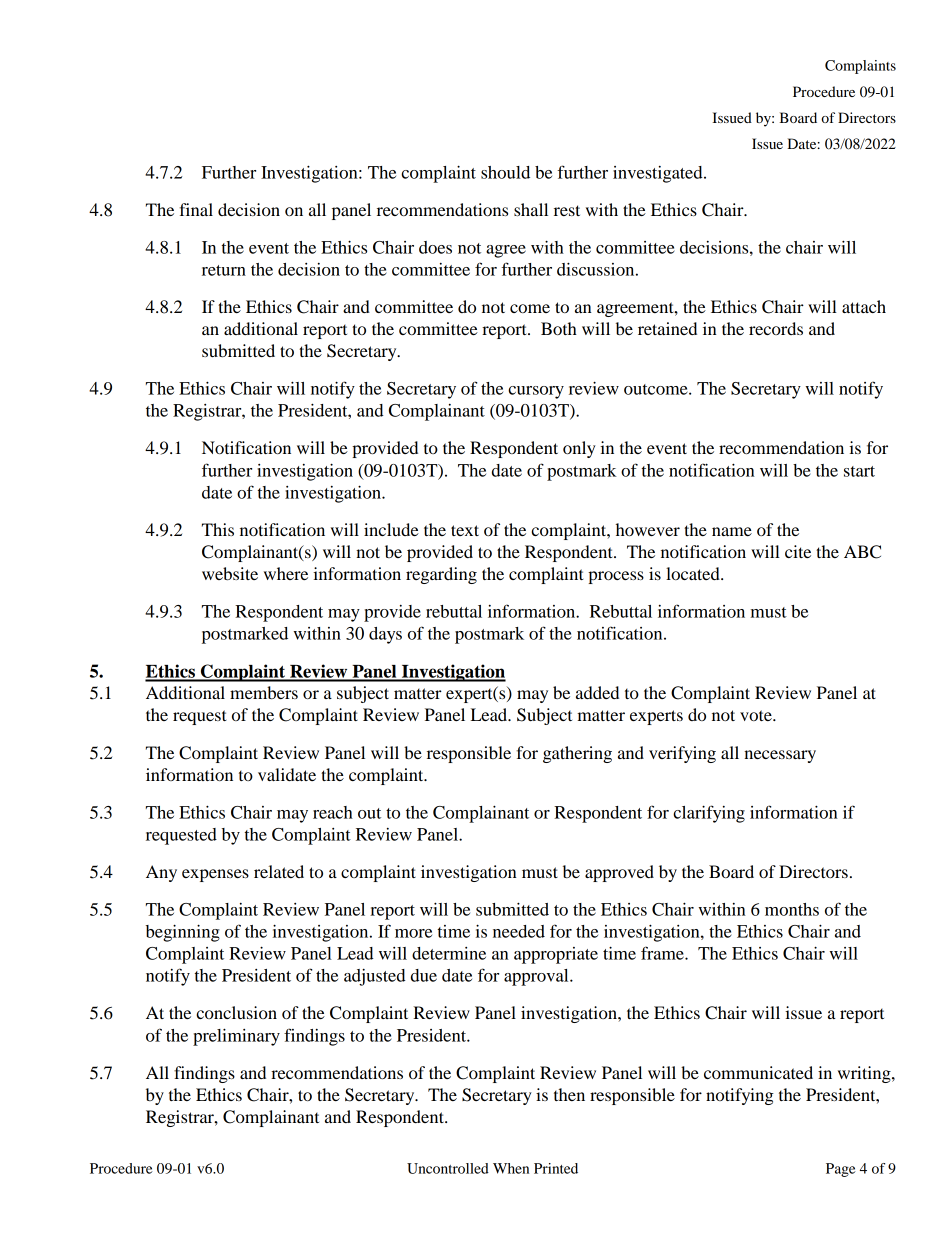 The height and width of the page is (1233, 952). Describe the element at coordinates (757, 715) in the page. I see `vote` at that location.
